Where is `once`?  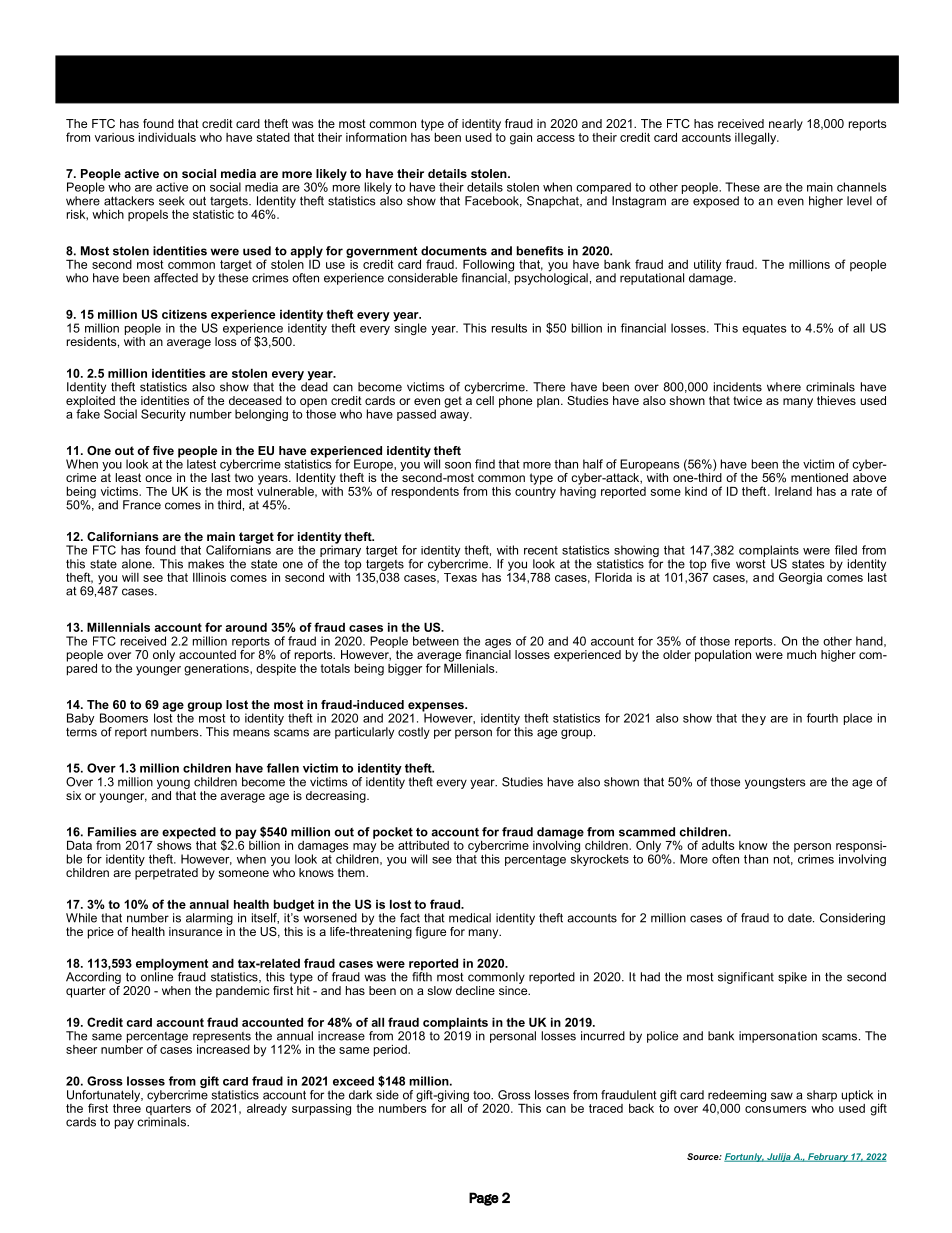
once is located at coordinates (158, 478).
